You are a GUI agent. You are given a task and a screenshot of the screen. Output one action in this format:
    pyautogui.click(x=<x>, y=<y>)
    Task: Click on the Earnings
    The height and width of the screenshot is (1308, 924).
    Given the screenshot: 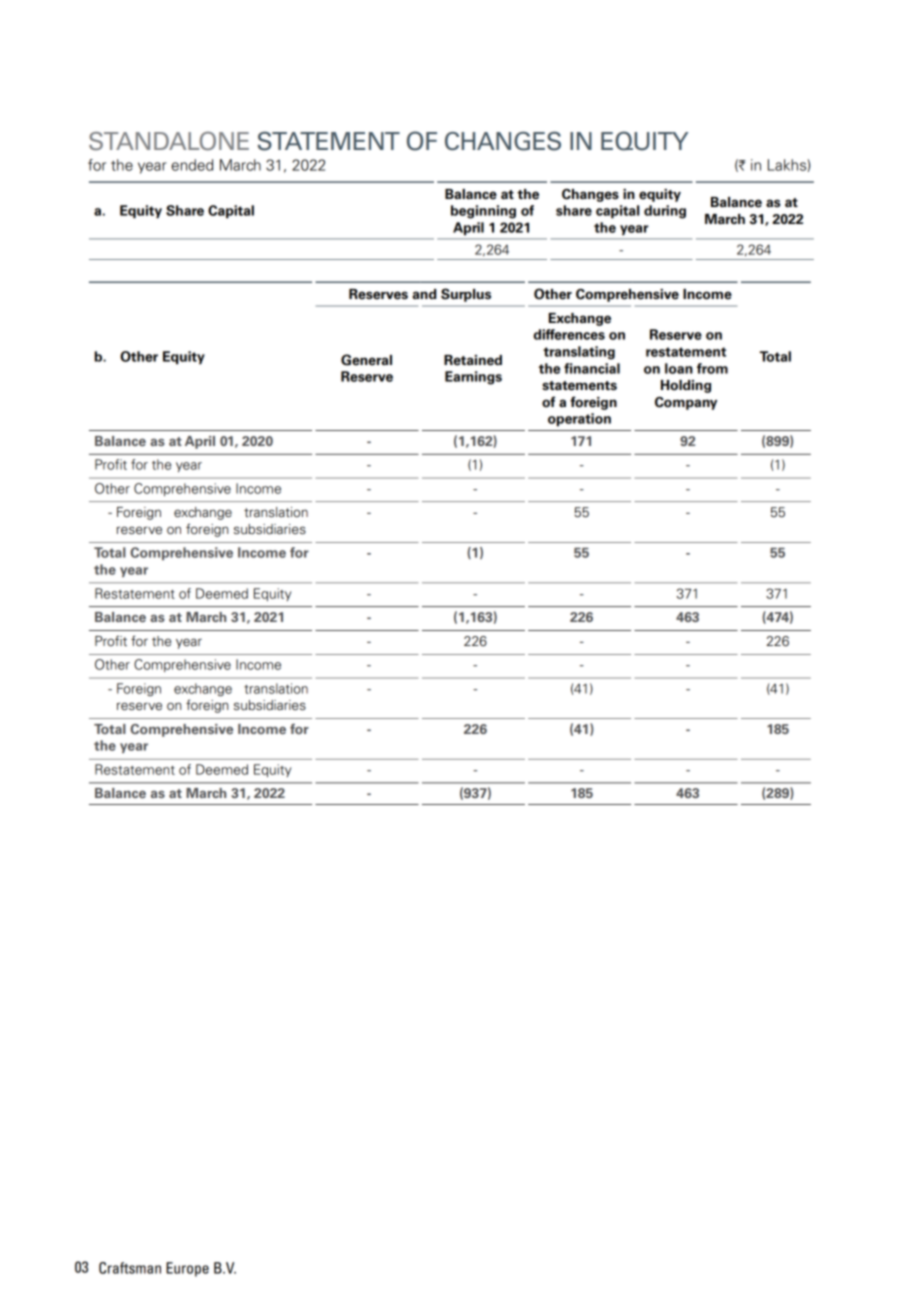 What is the action you would take?
    pyautogui.click(x=473, y=378)
